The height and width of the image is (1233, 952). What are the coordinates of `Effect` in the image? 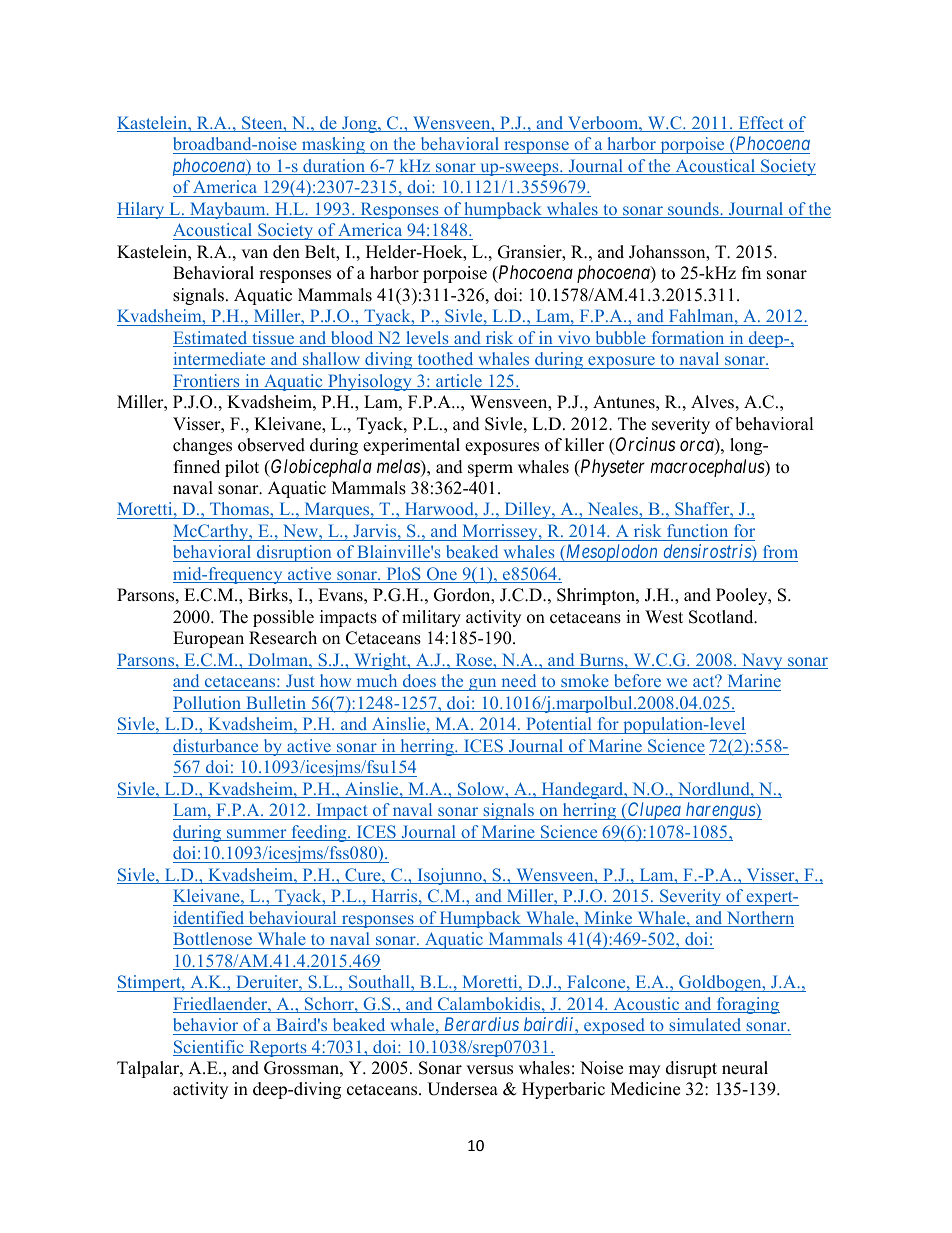 It's located at (761, 124).
